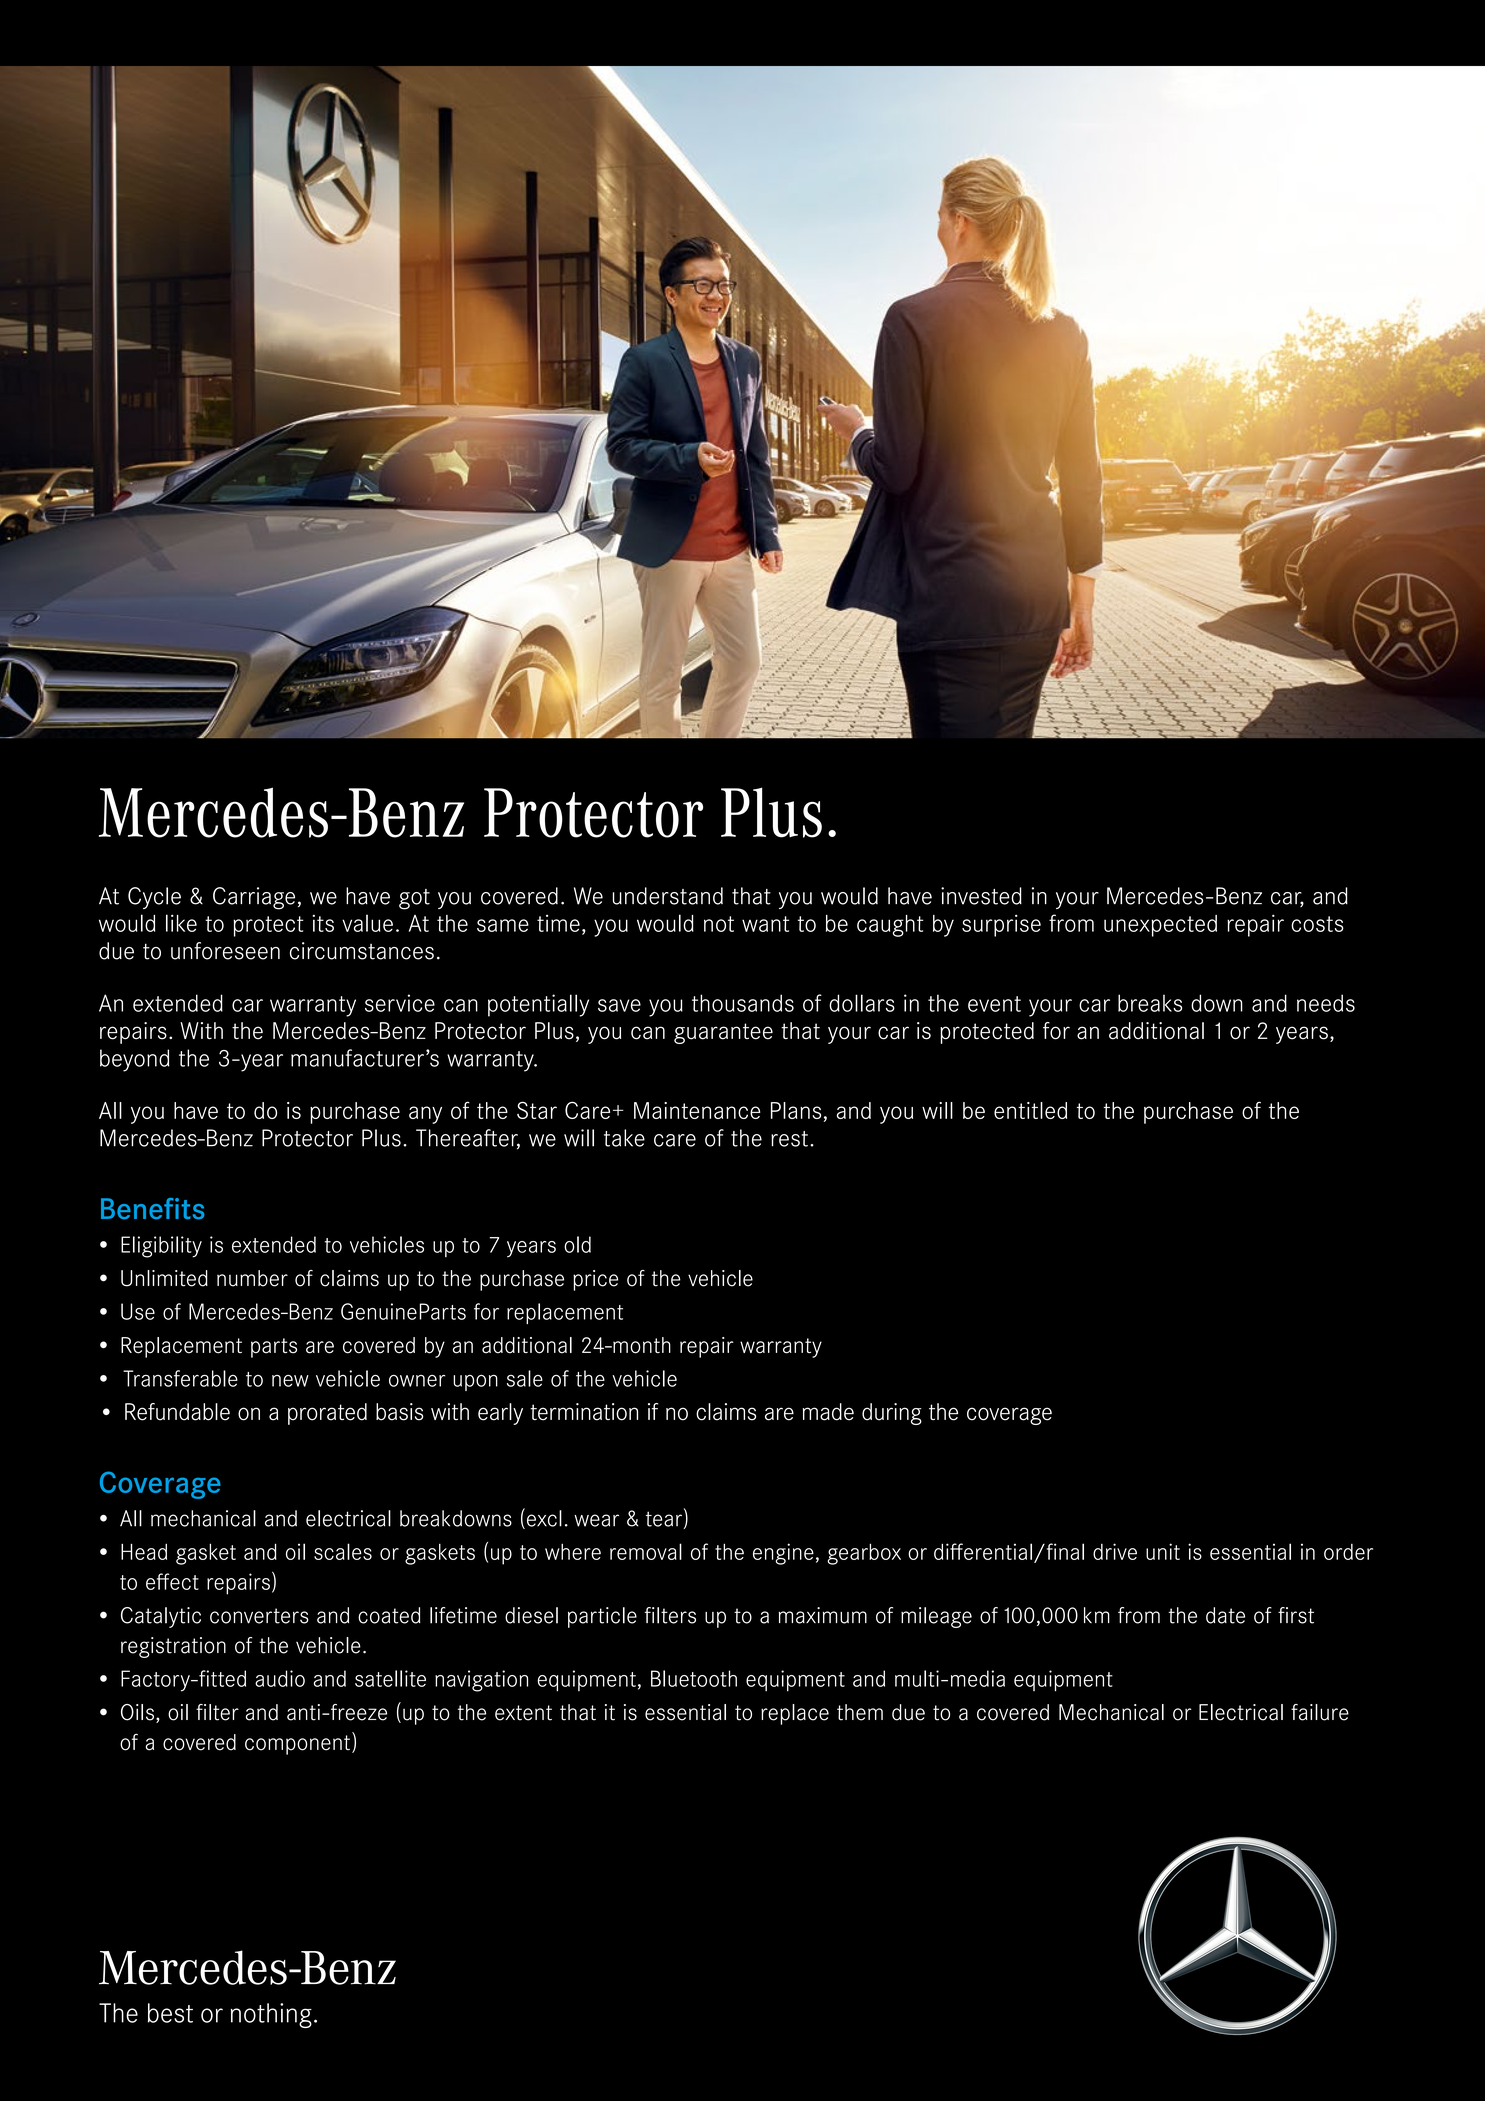  Describe the element at coordinates (280, 1678) in the screenshot. I see `audio` at that location.
